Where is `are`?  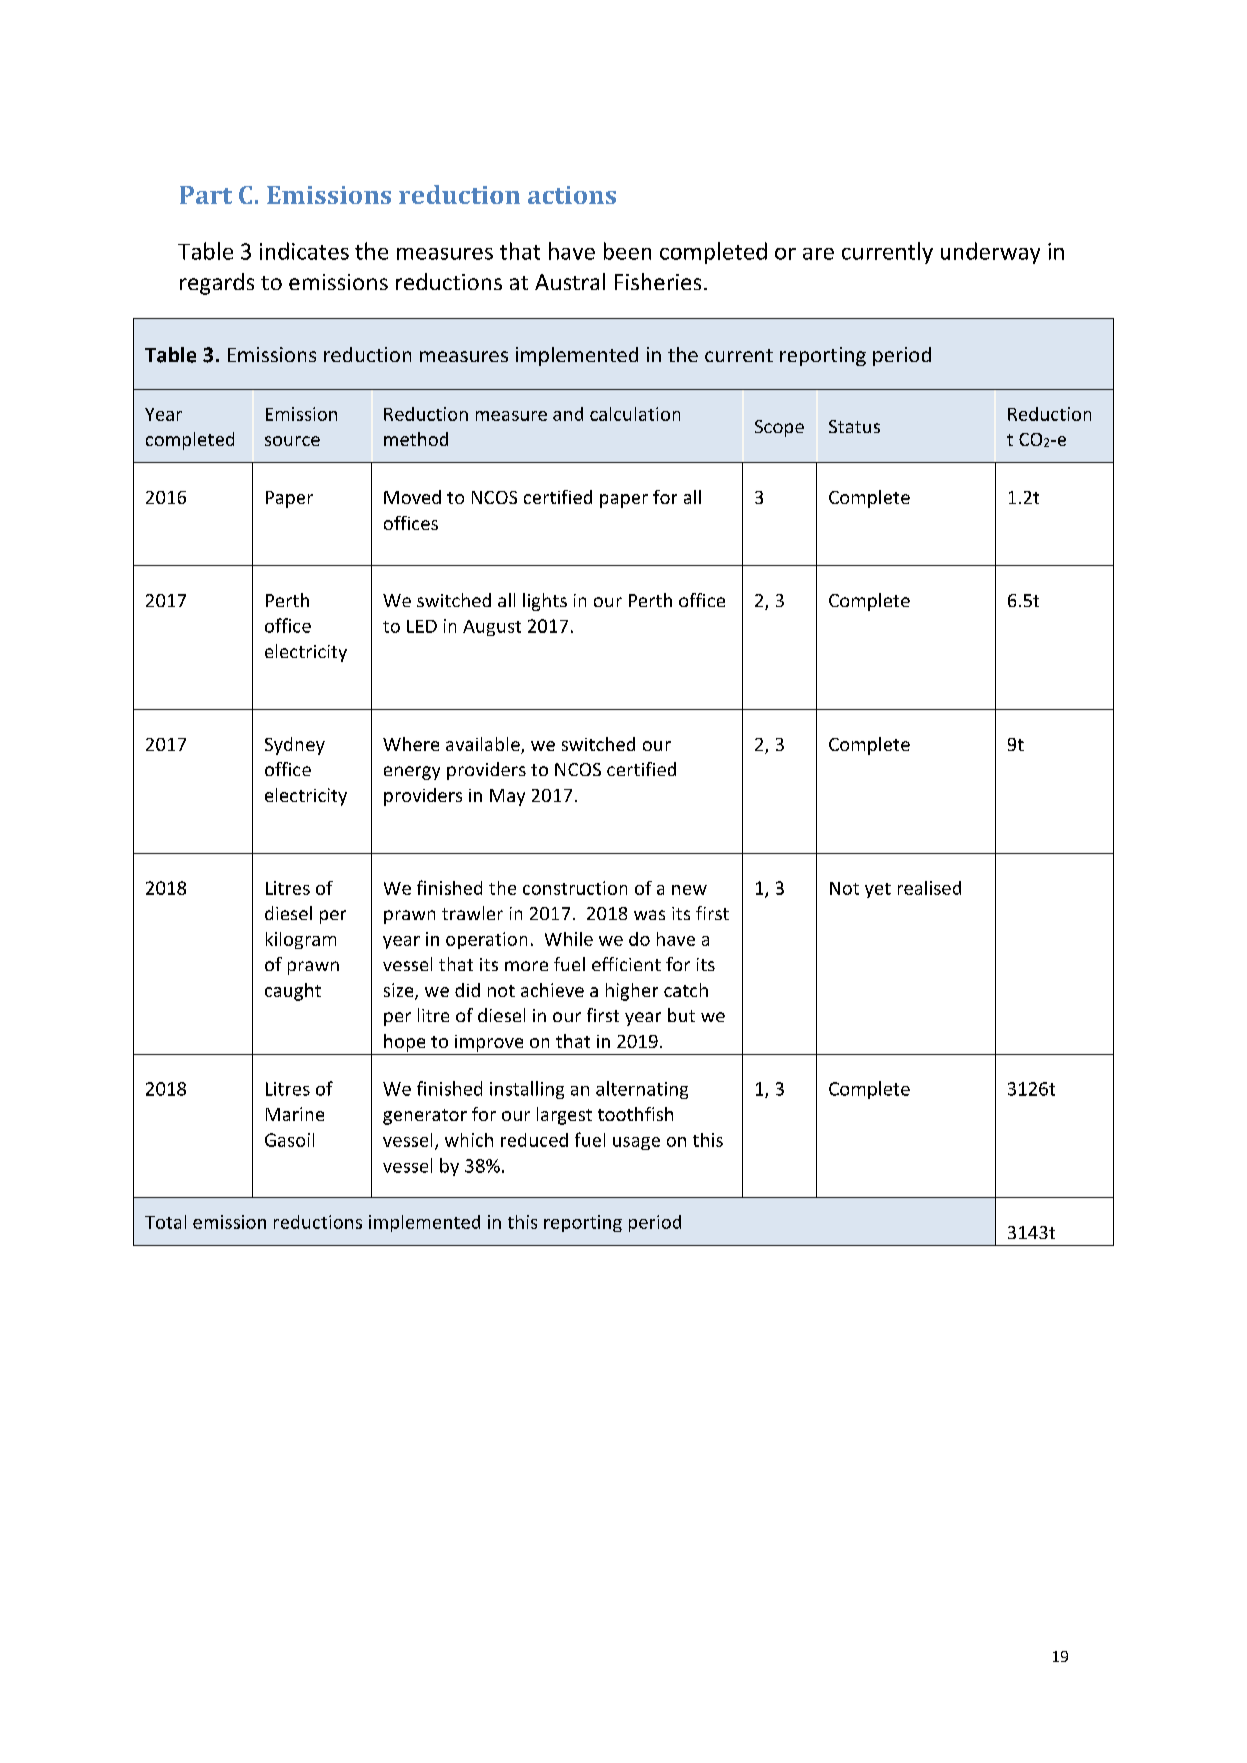
are is located at coordinates (818, 254).
